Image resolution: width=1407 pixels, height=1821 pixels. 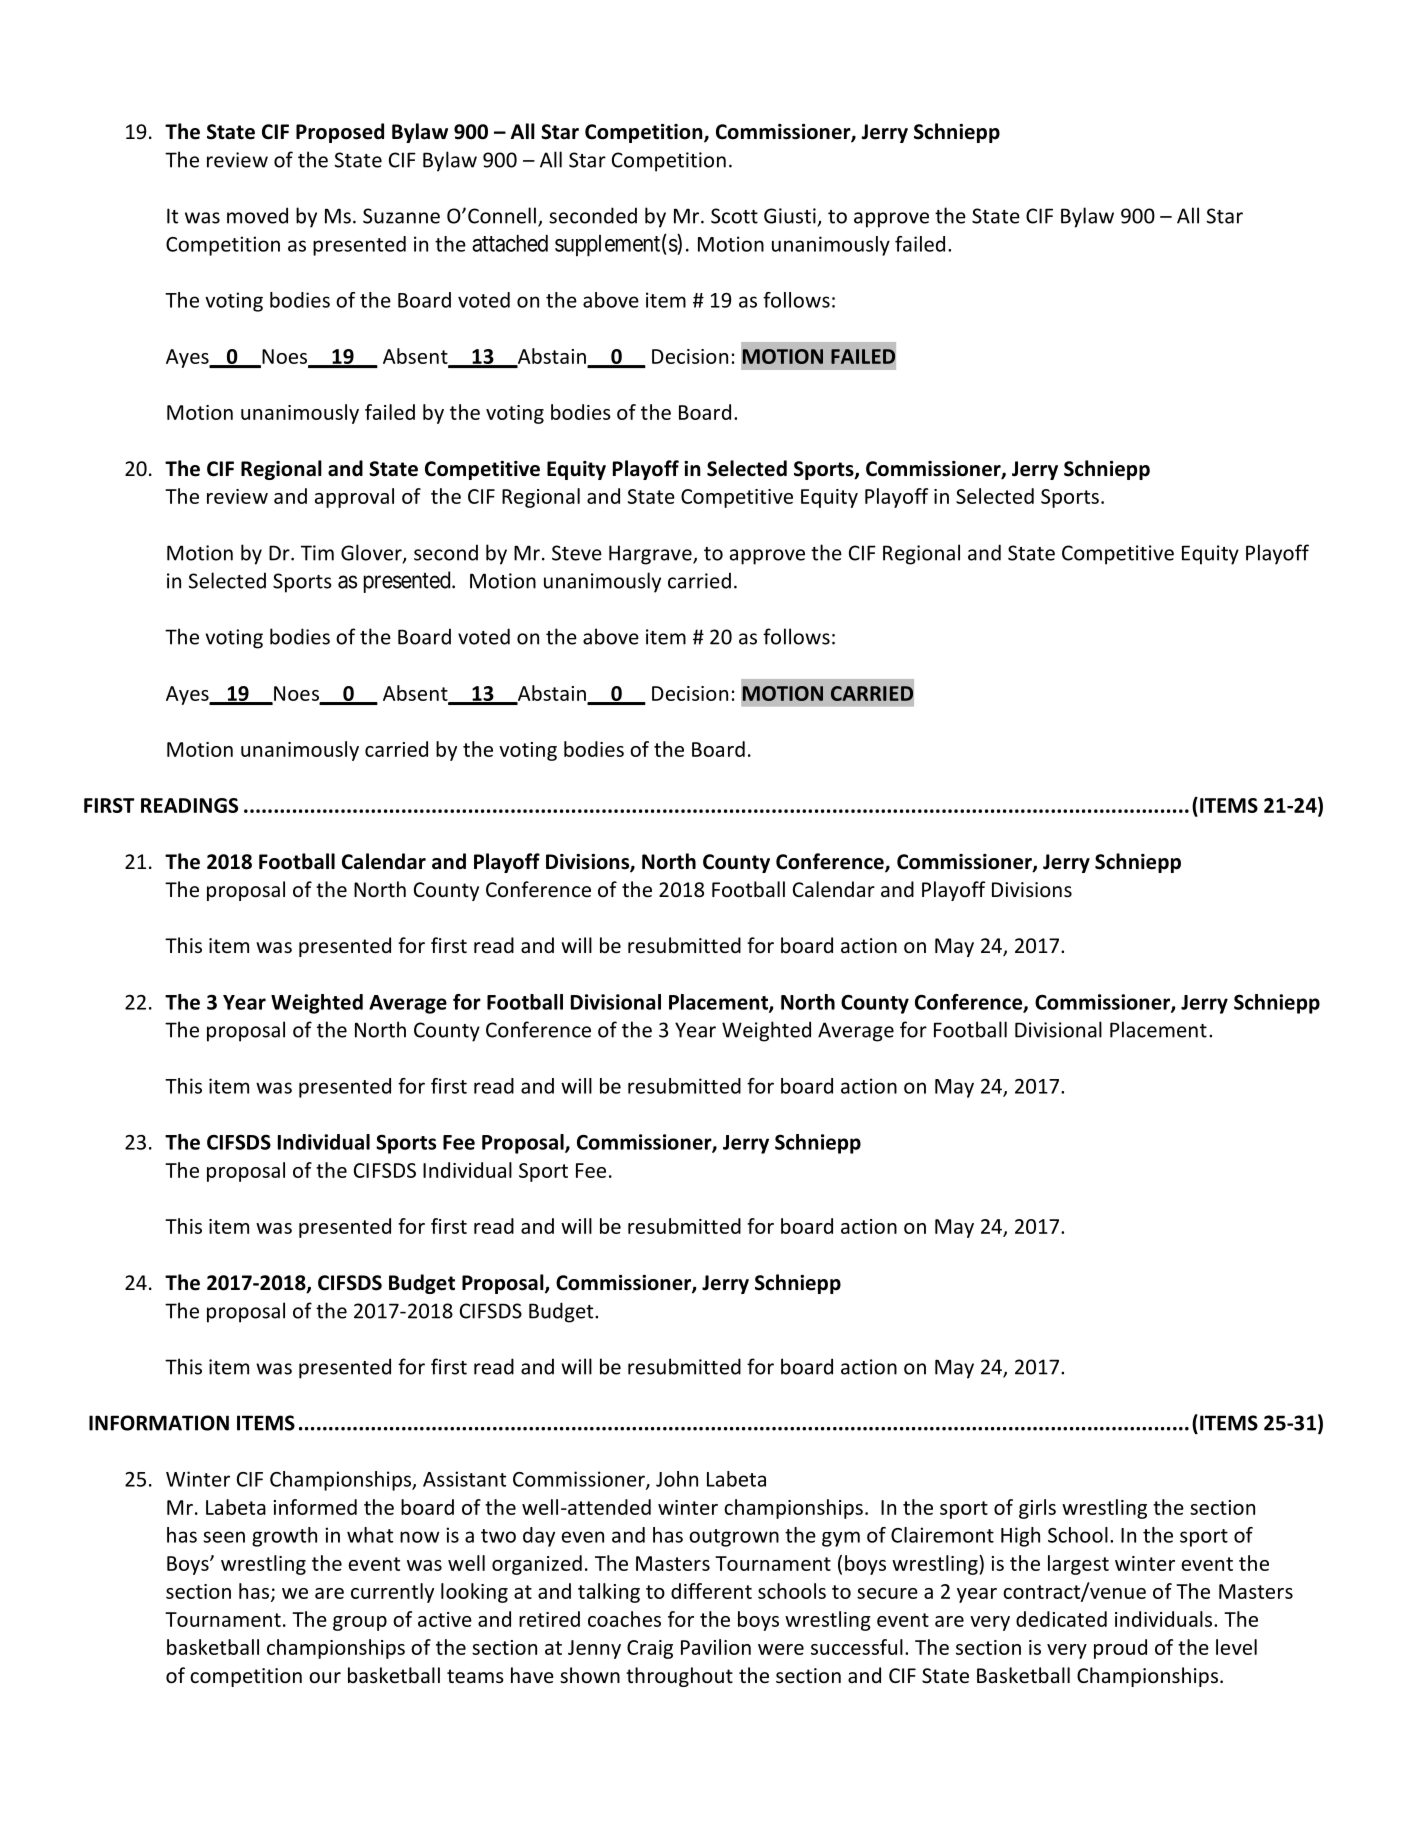 What do you see at coordinates (677, 1479) in the screenshot?
I see `John` at bounding box center [677, 1479].
